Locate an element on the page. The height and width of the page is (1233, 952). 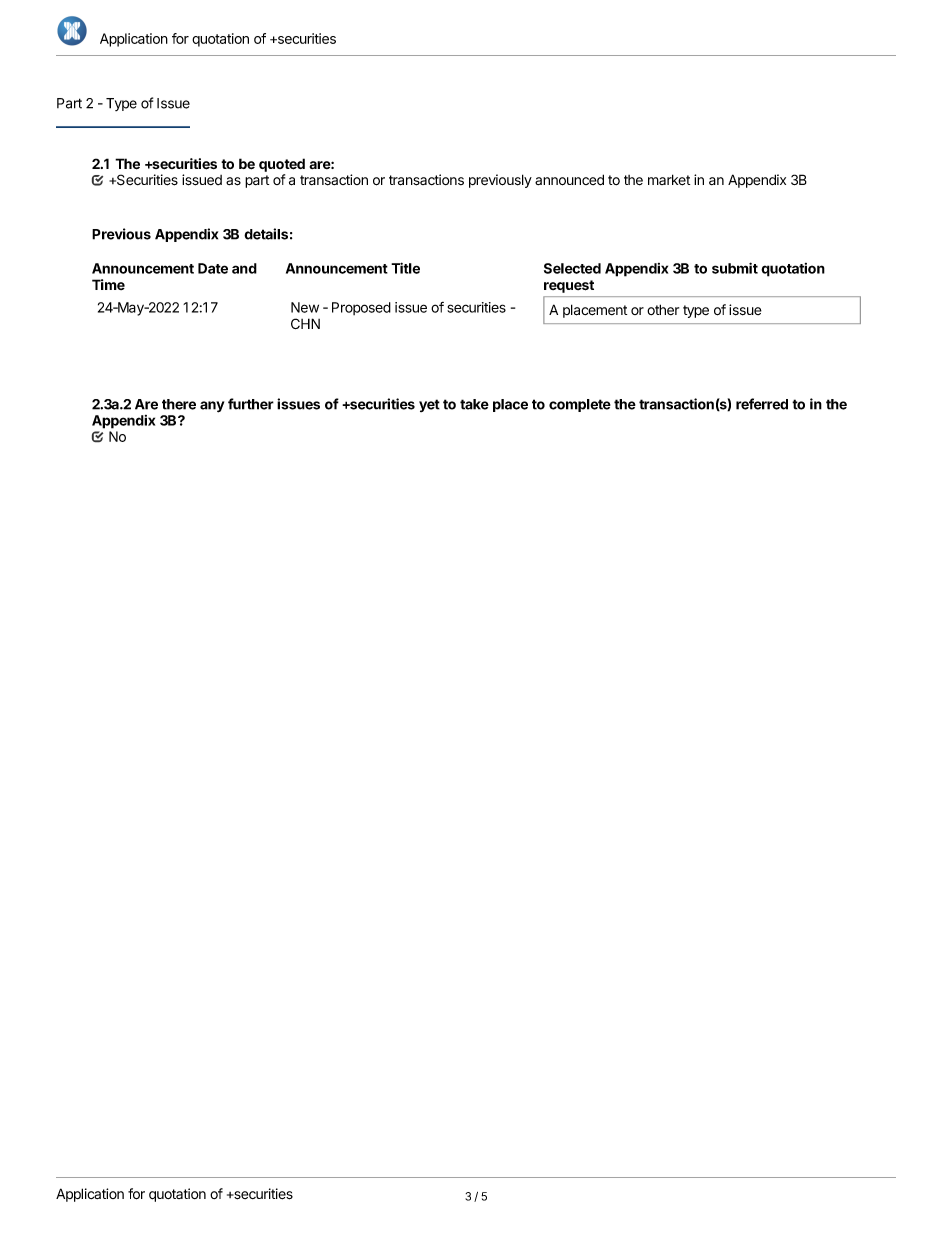
market is located at coordinates (669, 180).
